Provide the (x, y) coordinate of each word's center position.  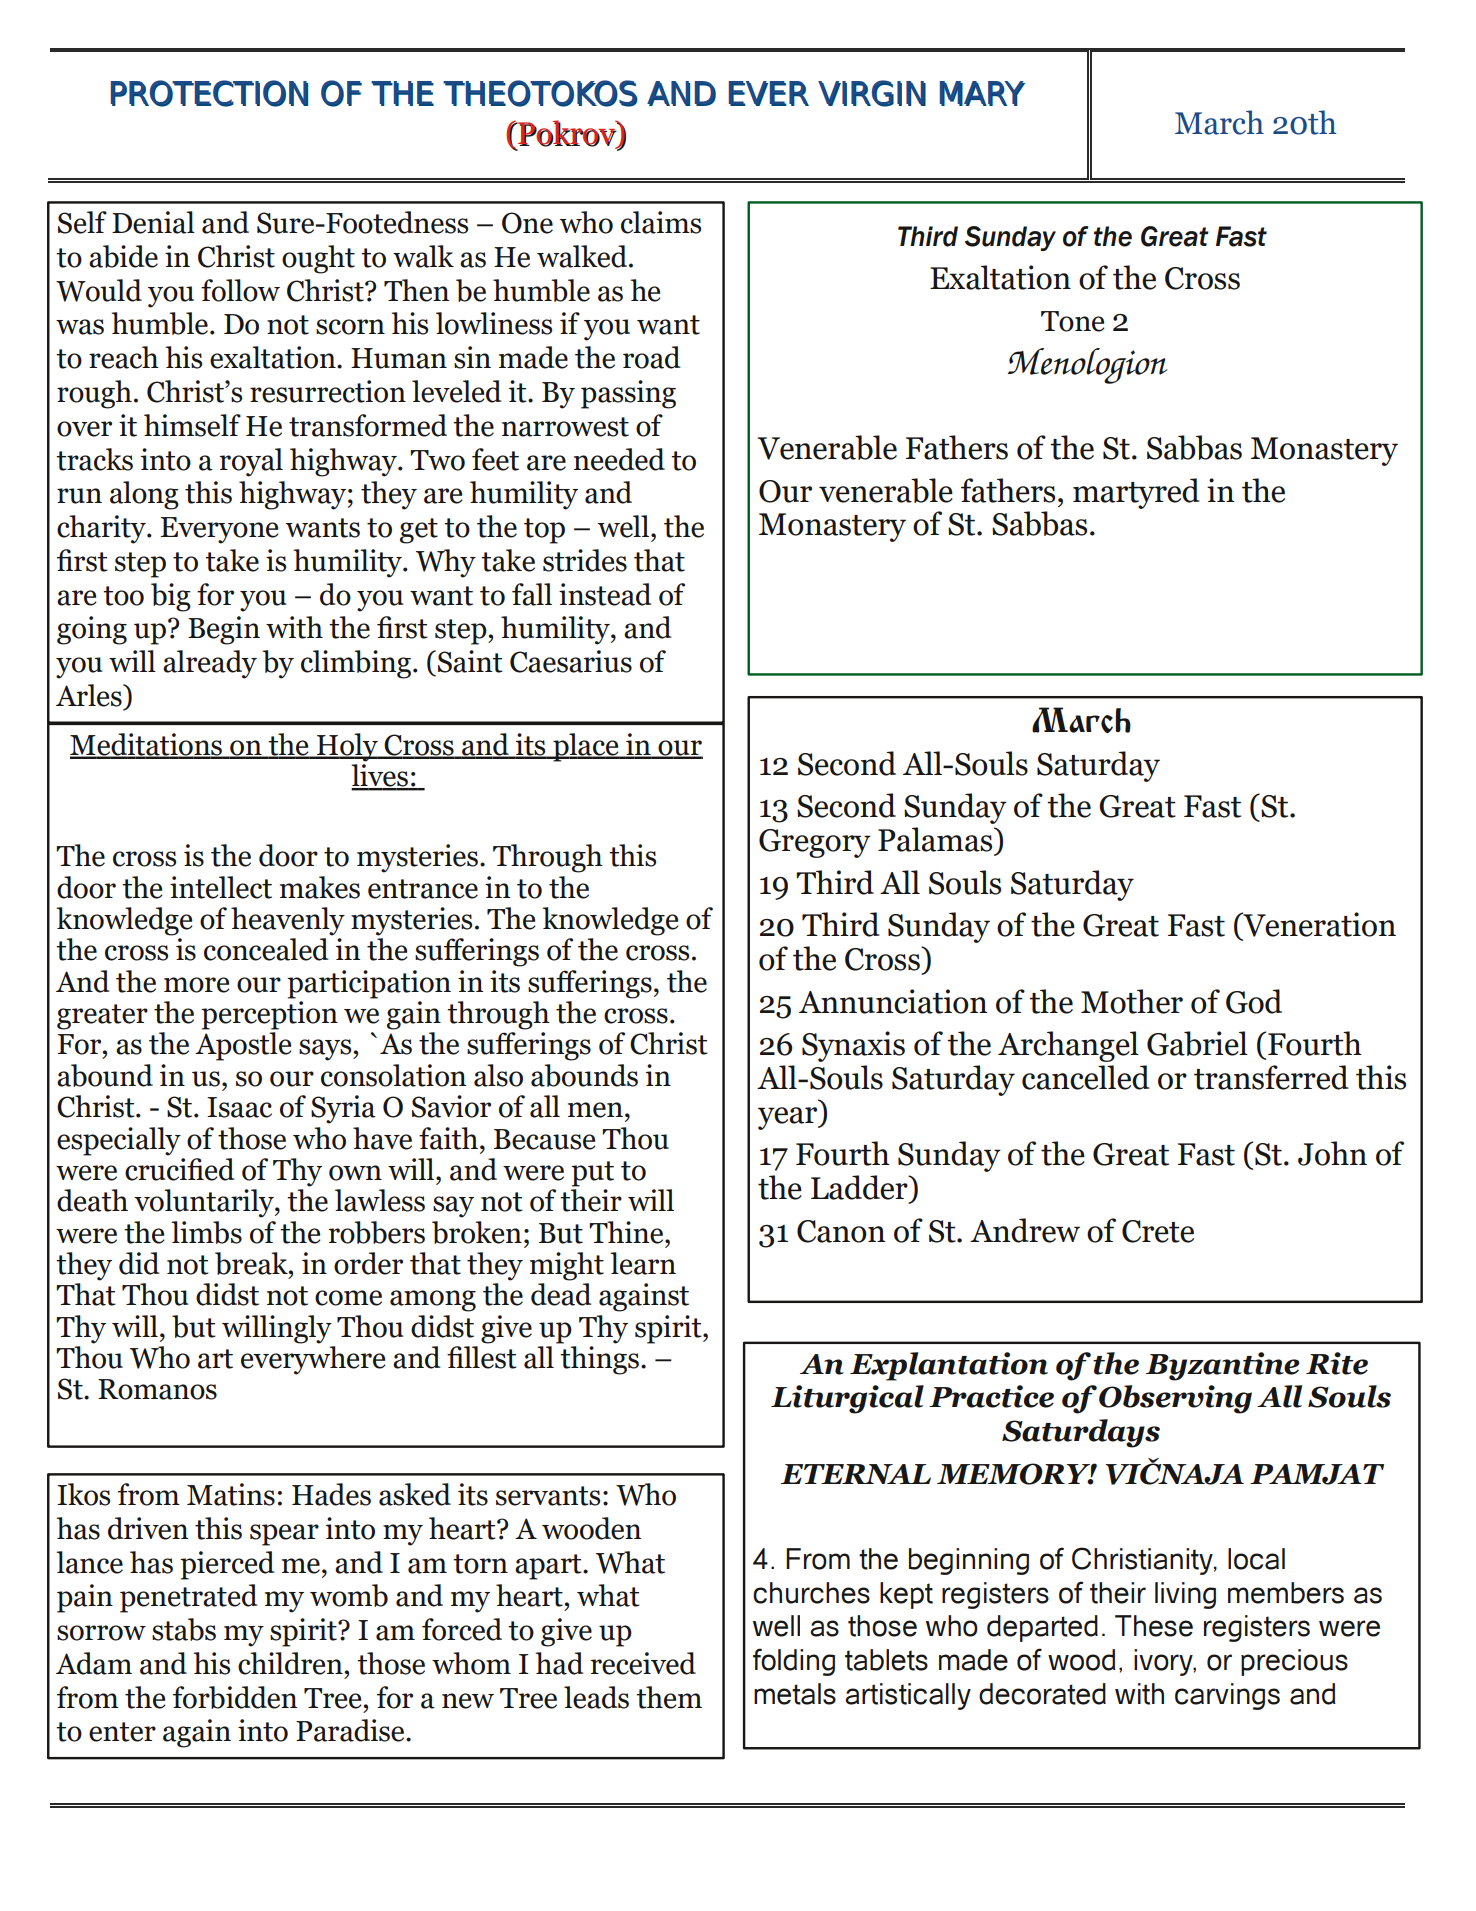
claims (661, 222)
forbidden (235, 1697)
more (196, 985)
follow (240, 290)
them (669, 1697)
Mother (1132, 1001)
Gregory (815, 843)
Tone (1072, 321)
